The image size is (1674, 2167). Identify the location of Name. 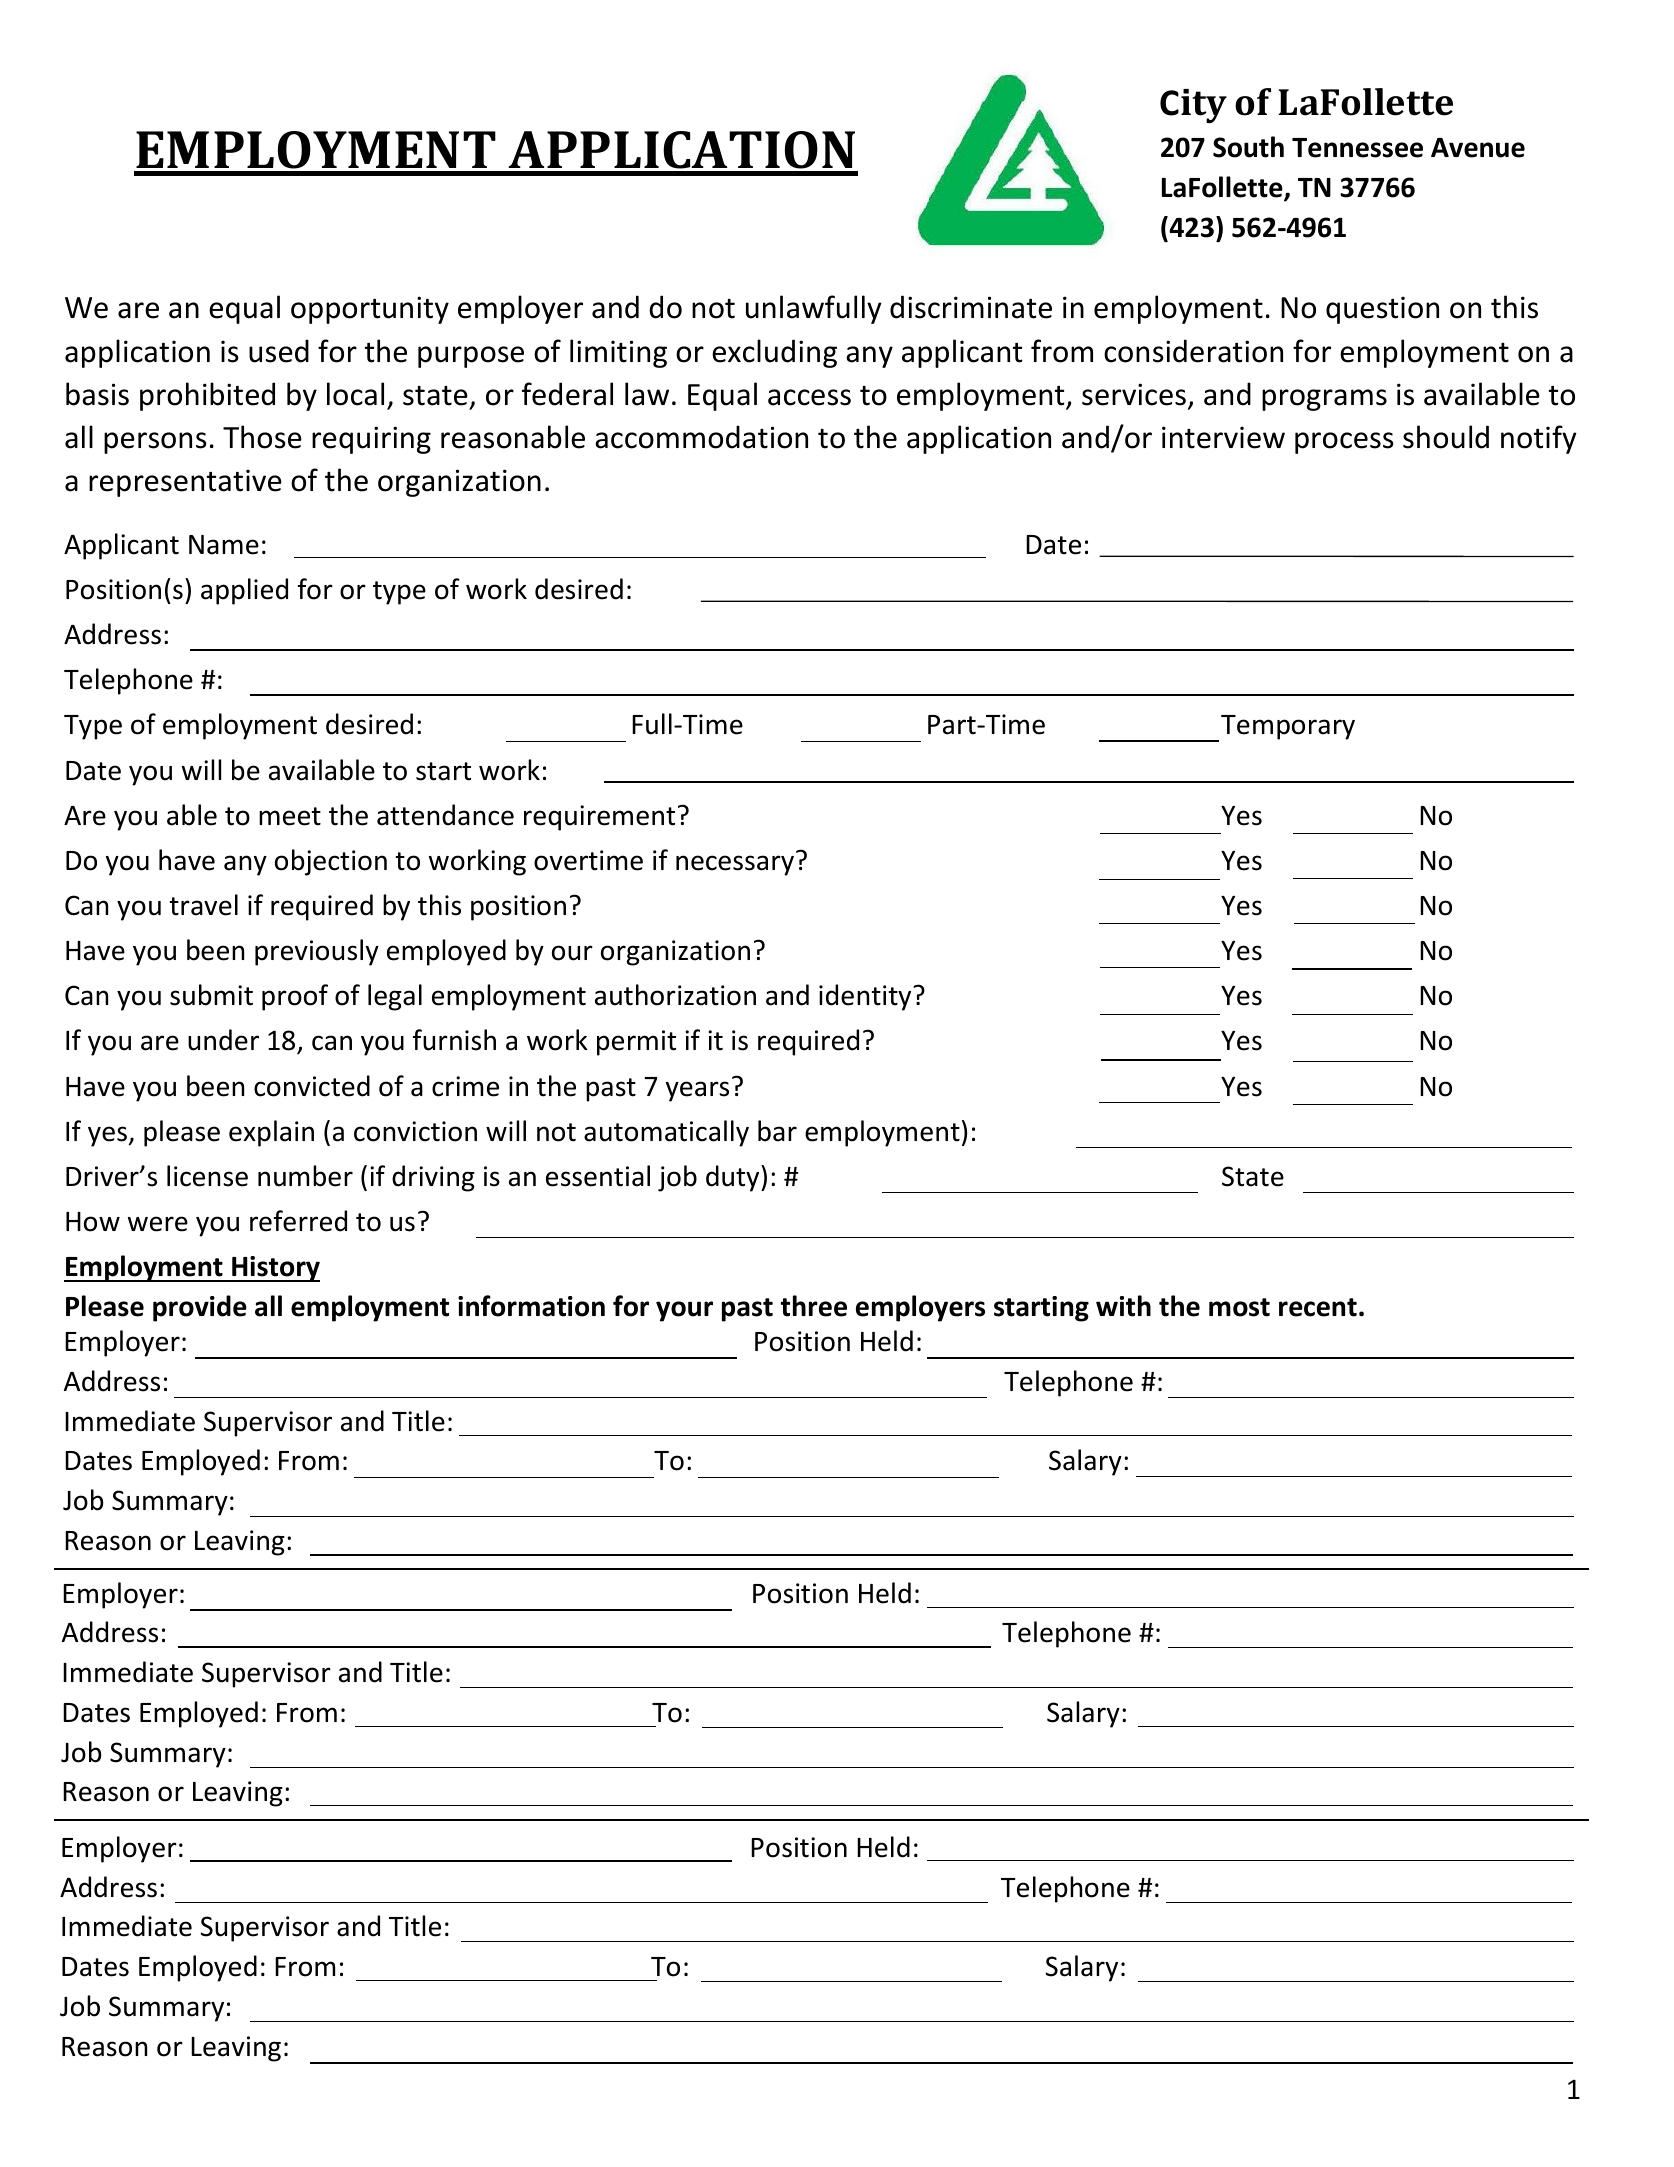
(224, 545).
